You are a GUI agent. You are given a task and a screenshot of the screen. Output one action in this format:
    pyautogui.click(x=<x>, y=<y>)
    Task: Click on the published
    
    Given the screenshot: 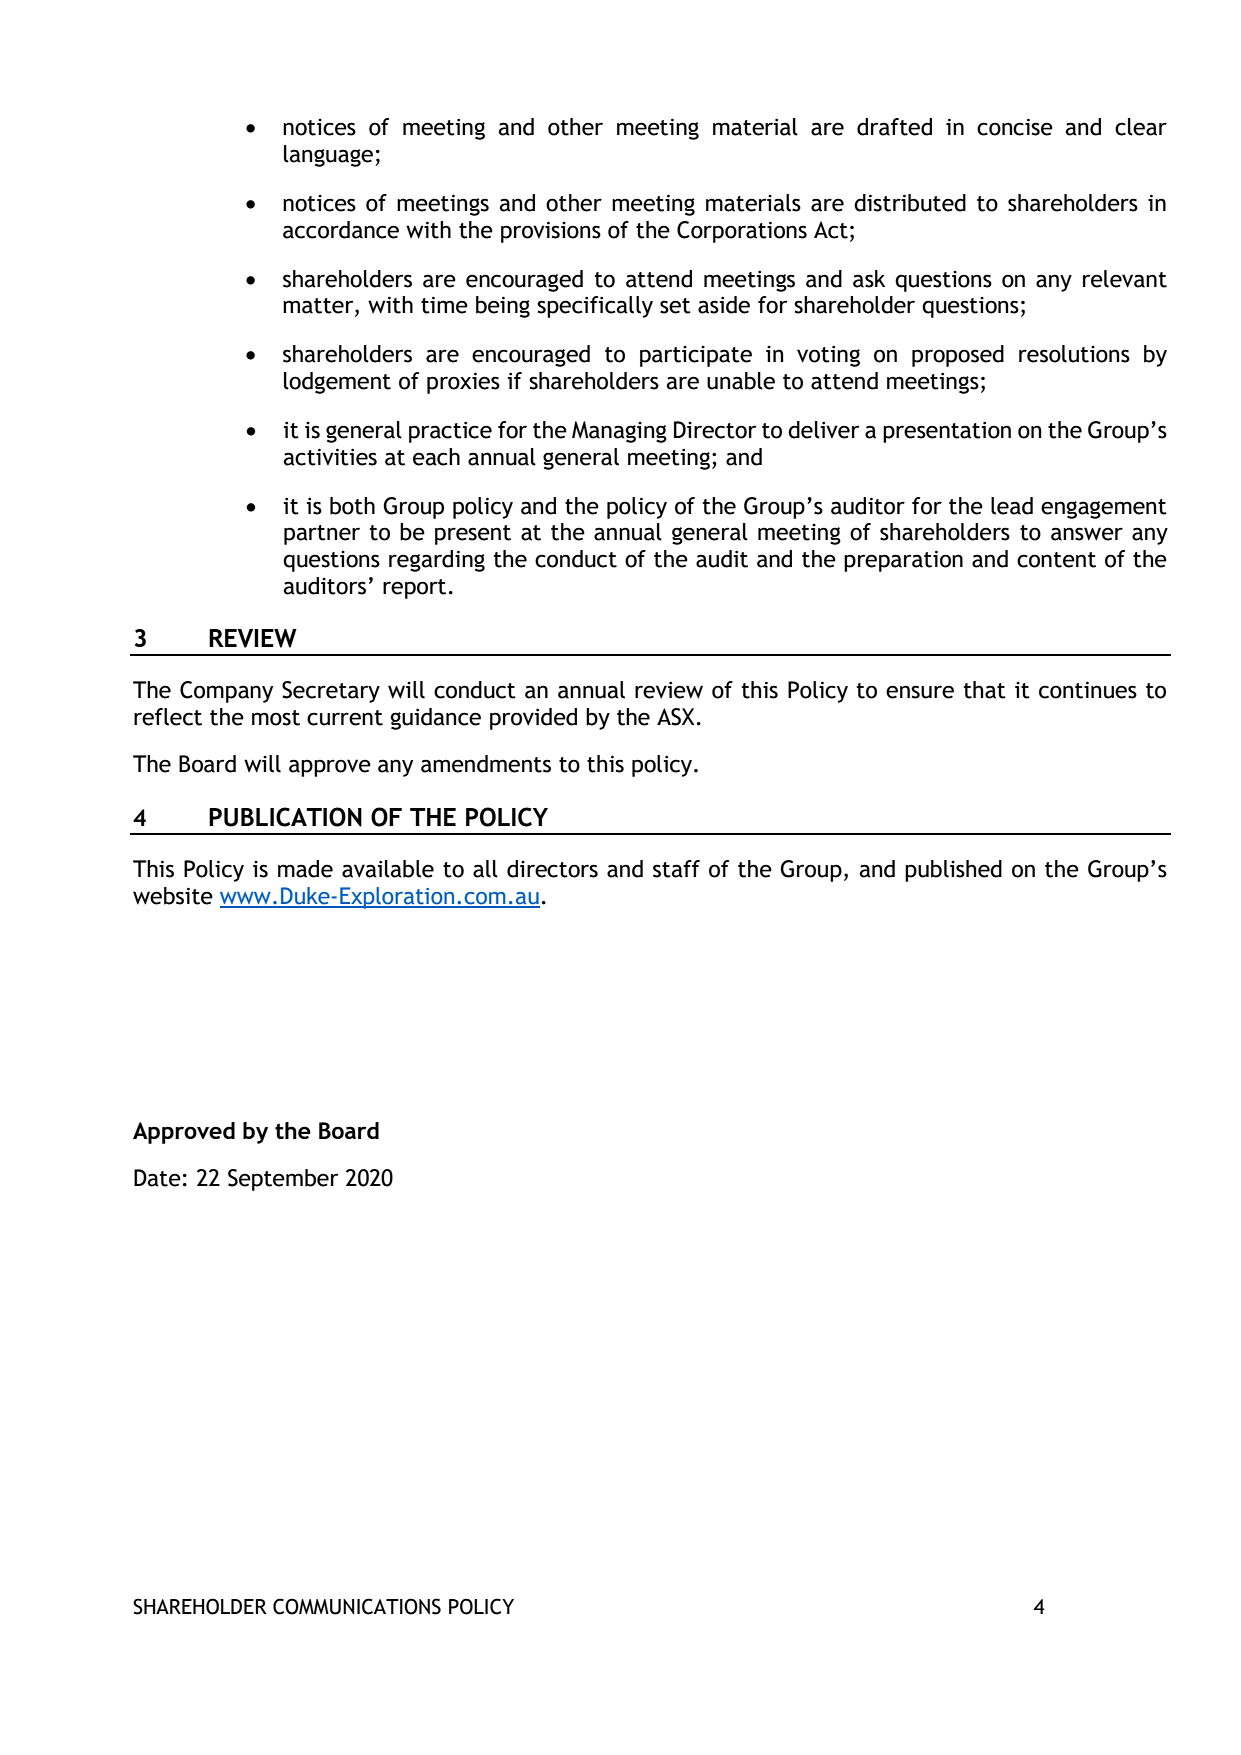 What is the action you would take?
    pyautogui.click(x=953, y=871)
